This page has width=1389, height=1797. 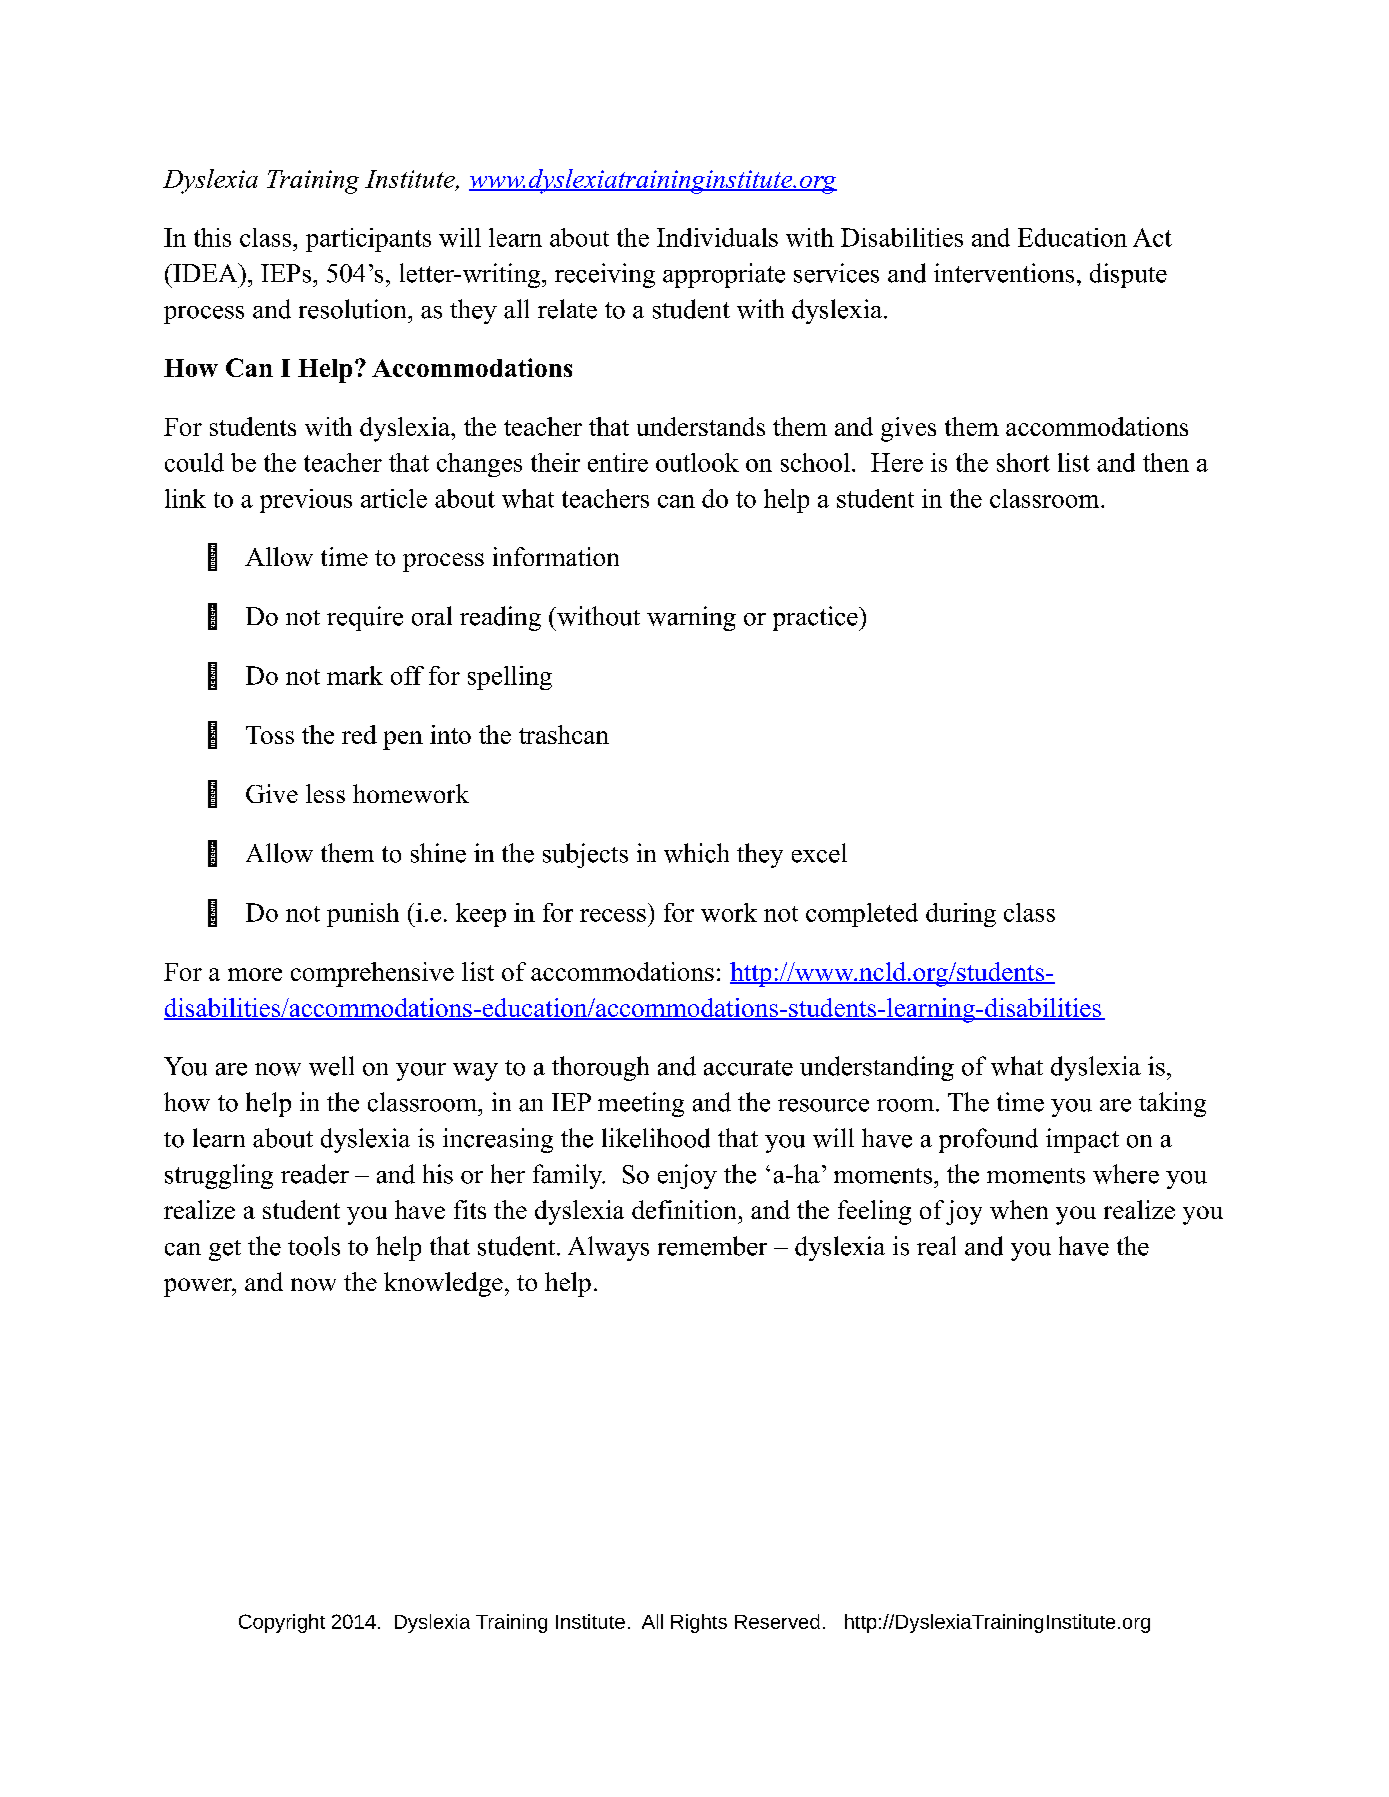 What do you see at coordinates (961, 915) in the page?
I see `during` at bounding box center [961, 915].
